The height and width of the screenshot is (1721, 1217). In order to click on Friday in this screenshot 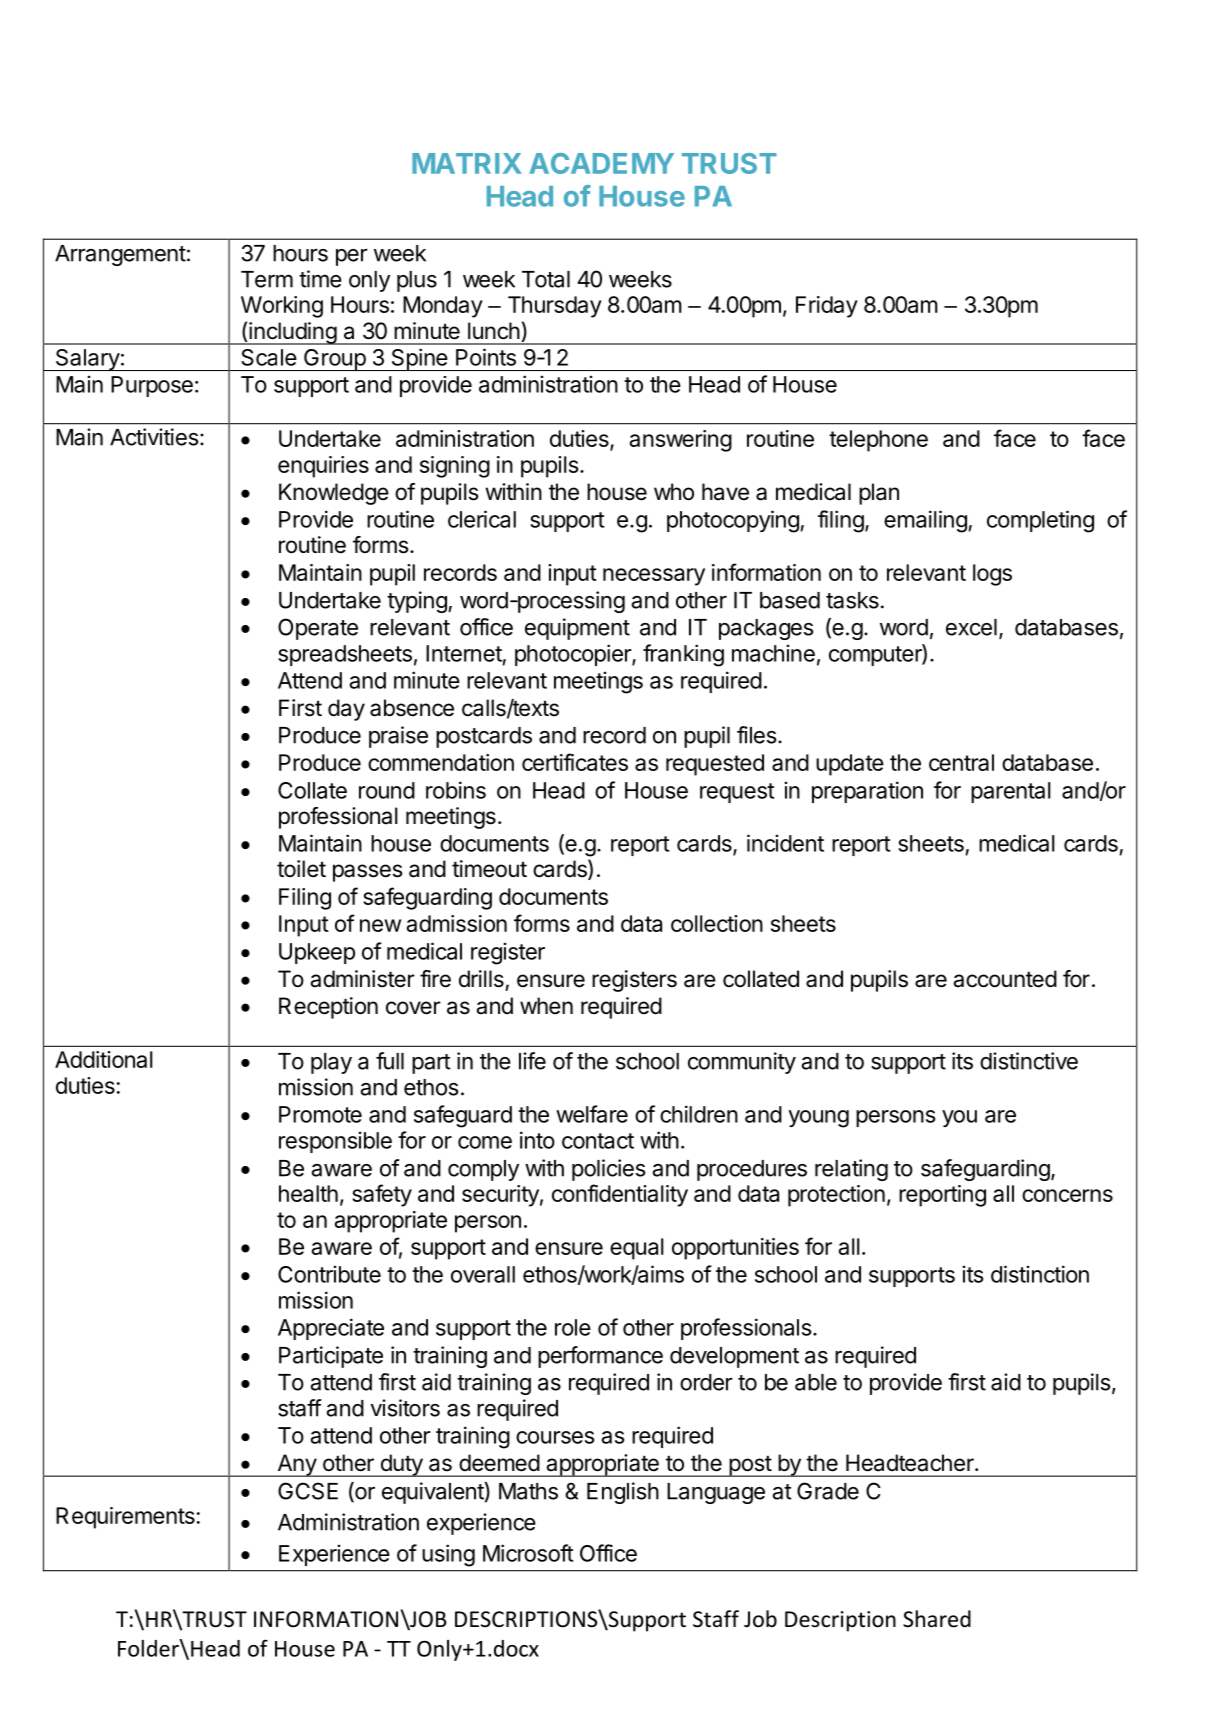, I will do `click(827, 307)`.
